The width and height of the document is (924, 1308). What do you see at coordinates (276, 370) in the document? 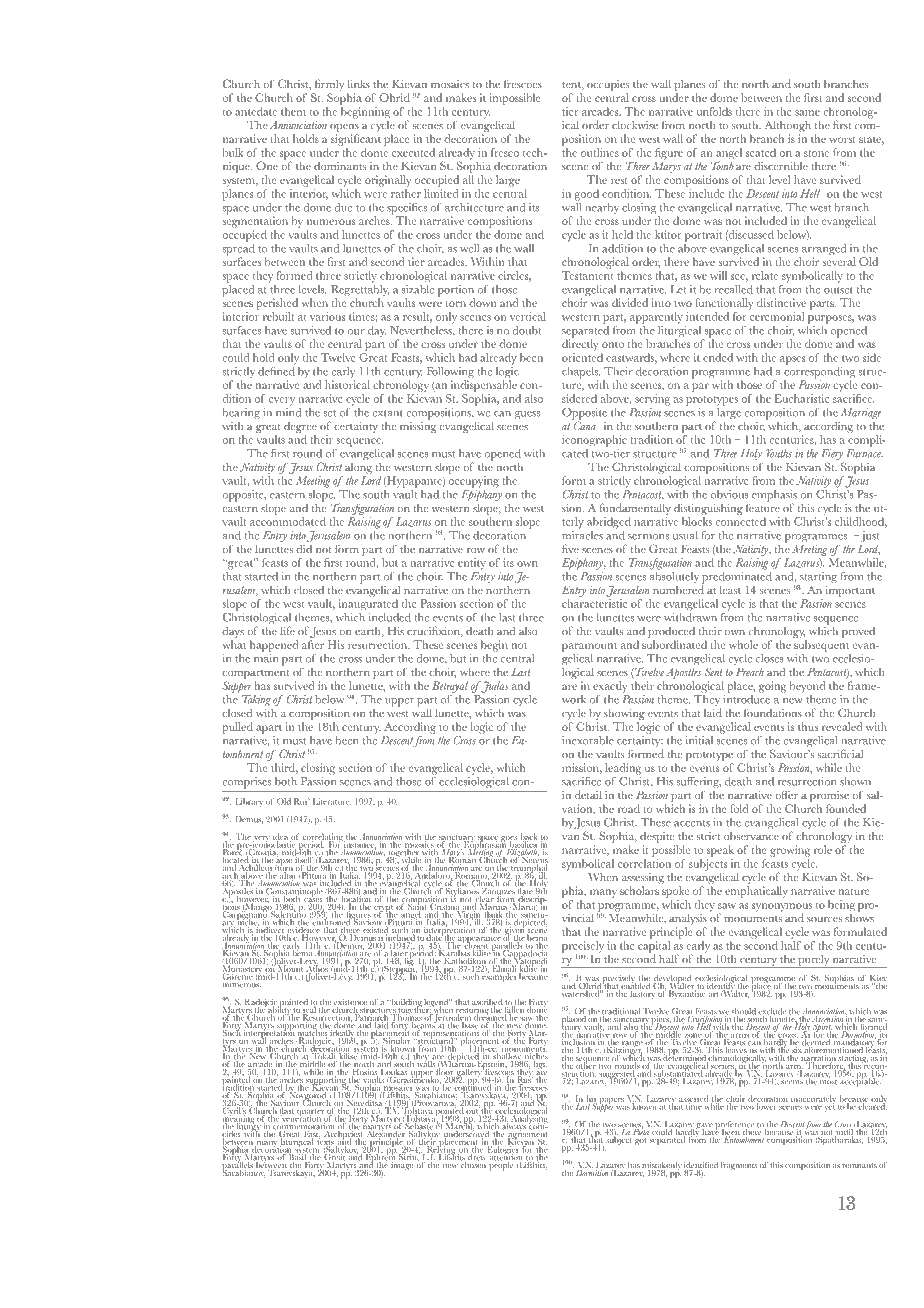
I see `defined` at bounding box center [276, 370].
